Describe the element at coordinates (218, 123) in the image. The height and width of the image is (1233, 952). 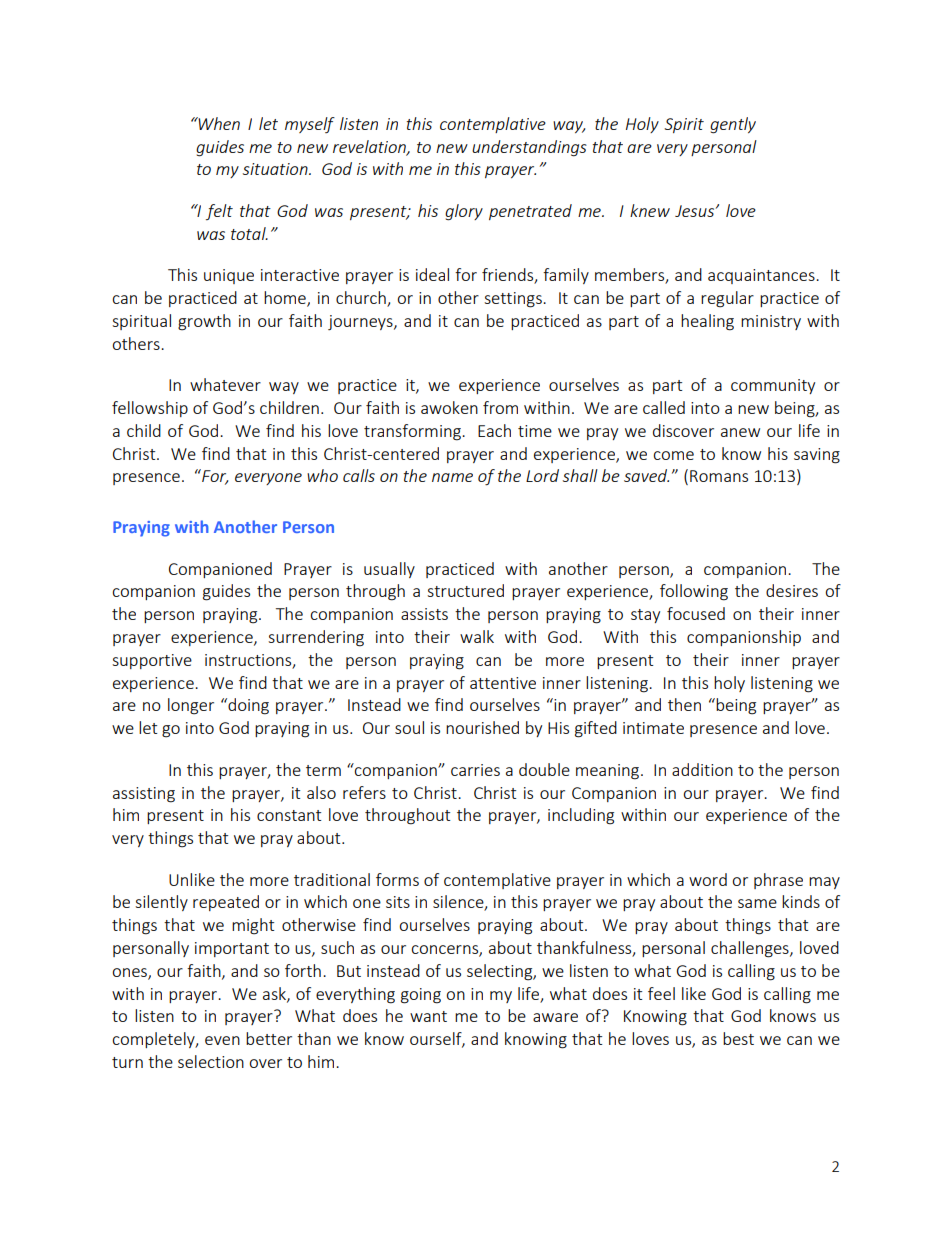
I see `When` at that location.
